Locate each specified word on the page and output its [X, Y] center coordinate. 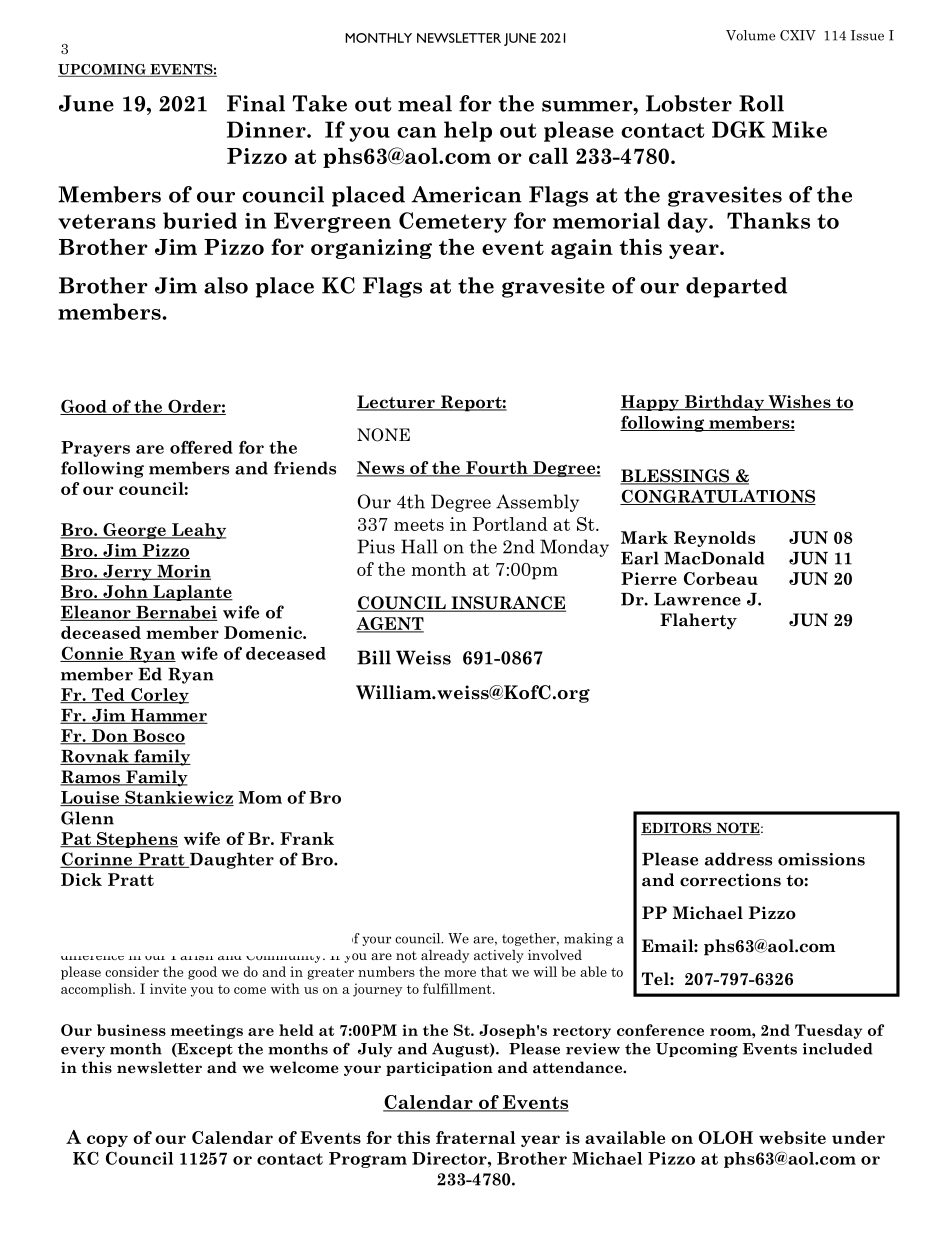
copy [107, 1141]
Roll [761, 103]
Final [256, 103]
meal [425, 103]
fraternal [476, 1137]
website [792, 1137]
